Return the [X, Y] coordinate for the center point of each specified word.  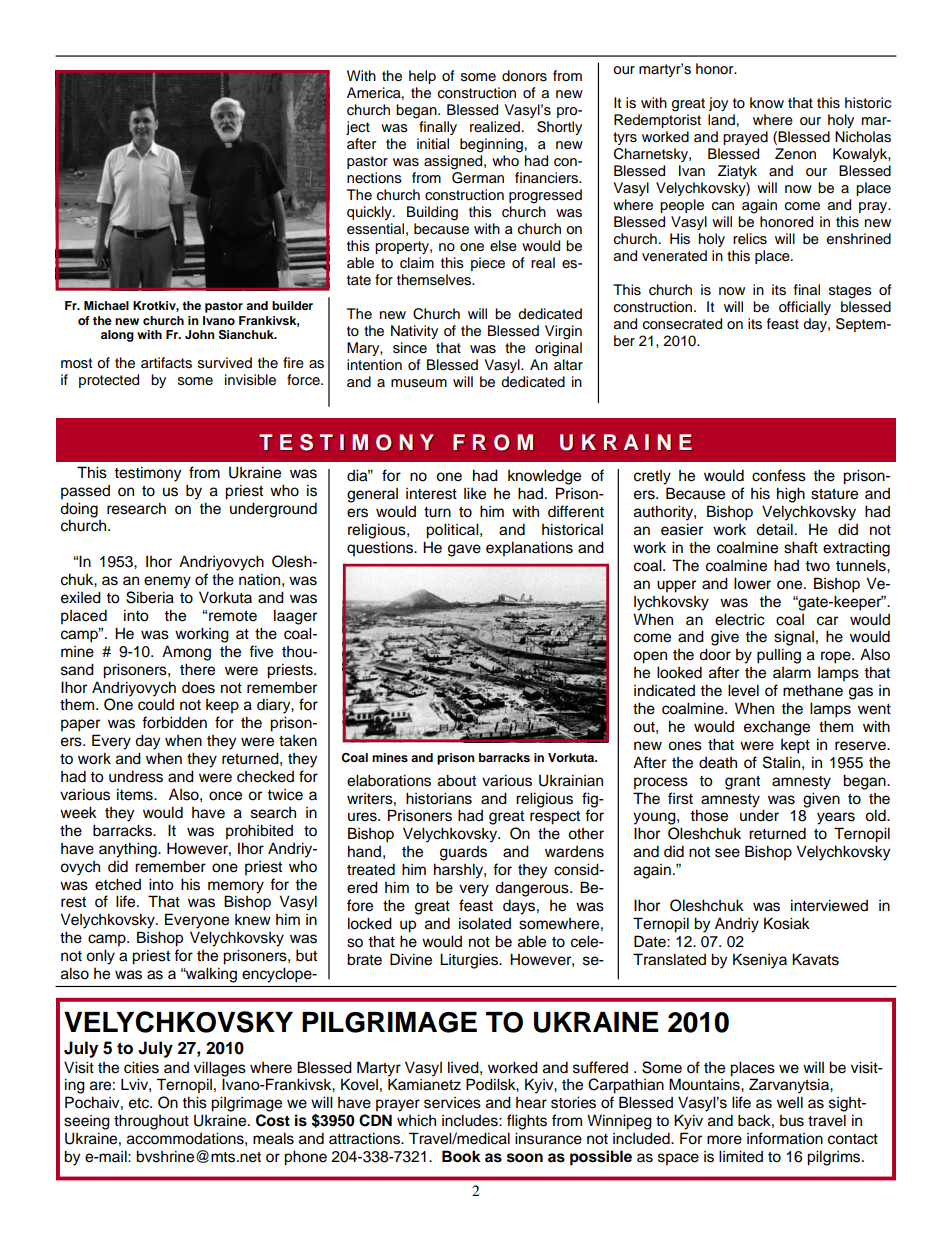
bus [792, 1121]
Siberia [150, 597]
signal [794, 638]
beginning [491, 145]
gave [464, 550]
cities [141, 1067]
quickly [370, 213]
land [721, 119]
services [452, 1103]
